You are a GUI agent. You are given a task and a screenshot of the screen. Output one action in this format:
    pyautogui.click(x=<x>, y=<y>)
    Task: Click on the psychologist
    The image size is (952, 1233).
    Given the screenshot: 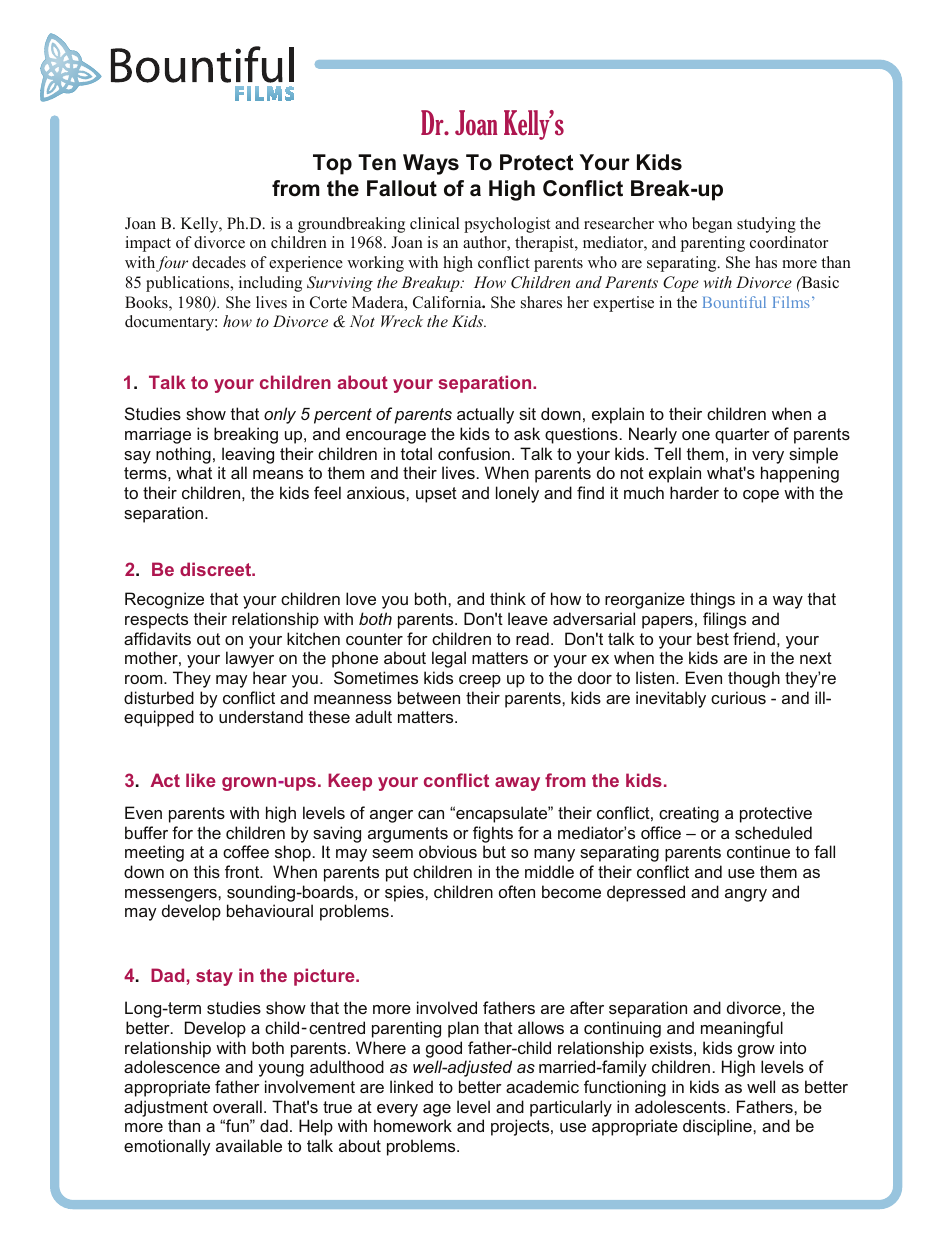 What is the action you would take?
    pyautogui.click(x=507, y=225)
